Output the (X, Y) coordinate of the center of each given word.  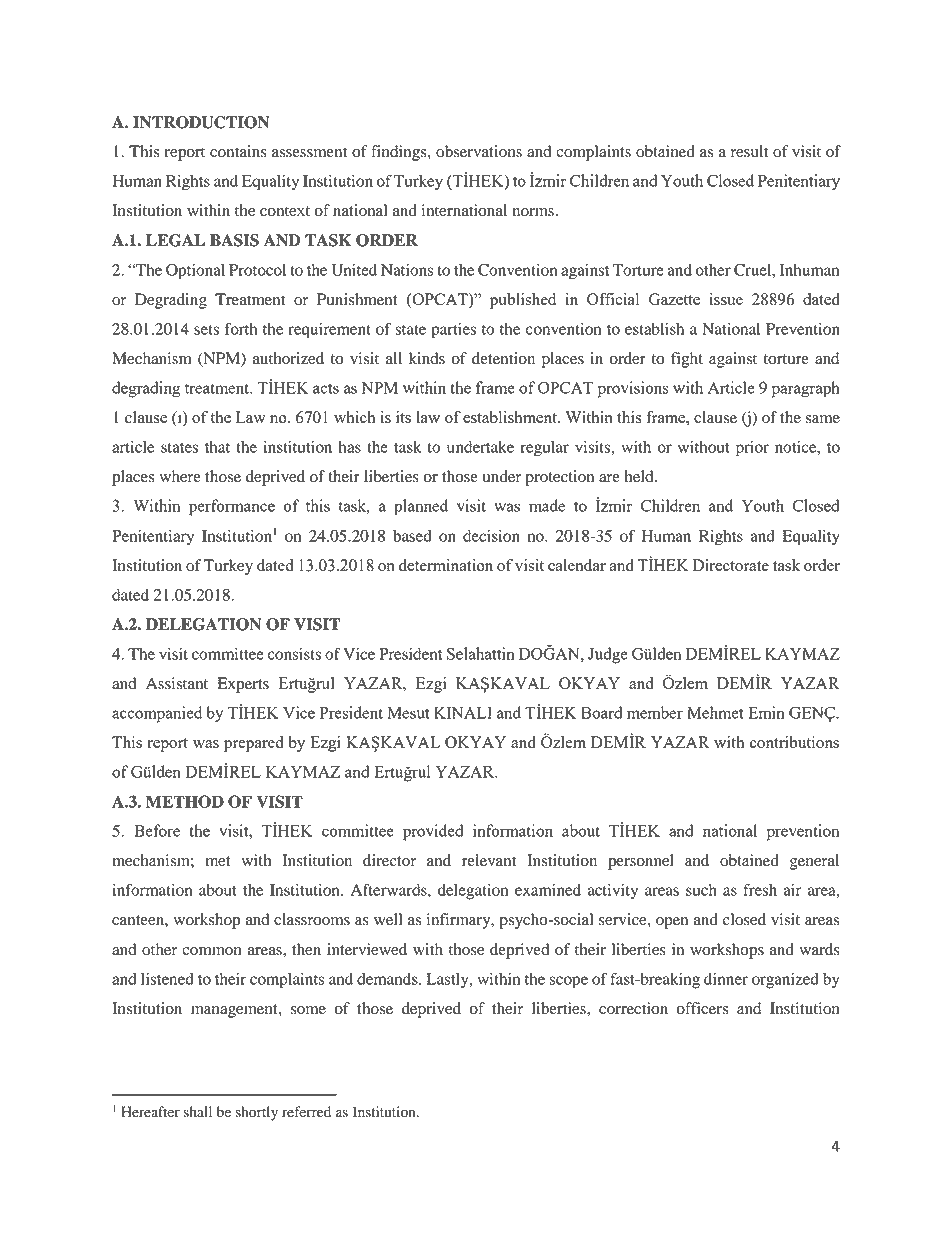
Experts (243, 685)
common (212, 951)
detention (503, 358)
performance (232, 507)
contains (238, 151)
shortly (256, 1113)
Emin (766, 712)
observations (479, 151)
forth (241, 328)
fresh (760, 889)
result (749, 151)
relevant (489, 860)
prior (752, 449)
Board (602, 712)
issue (726, 299)
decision (491, 536)
